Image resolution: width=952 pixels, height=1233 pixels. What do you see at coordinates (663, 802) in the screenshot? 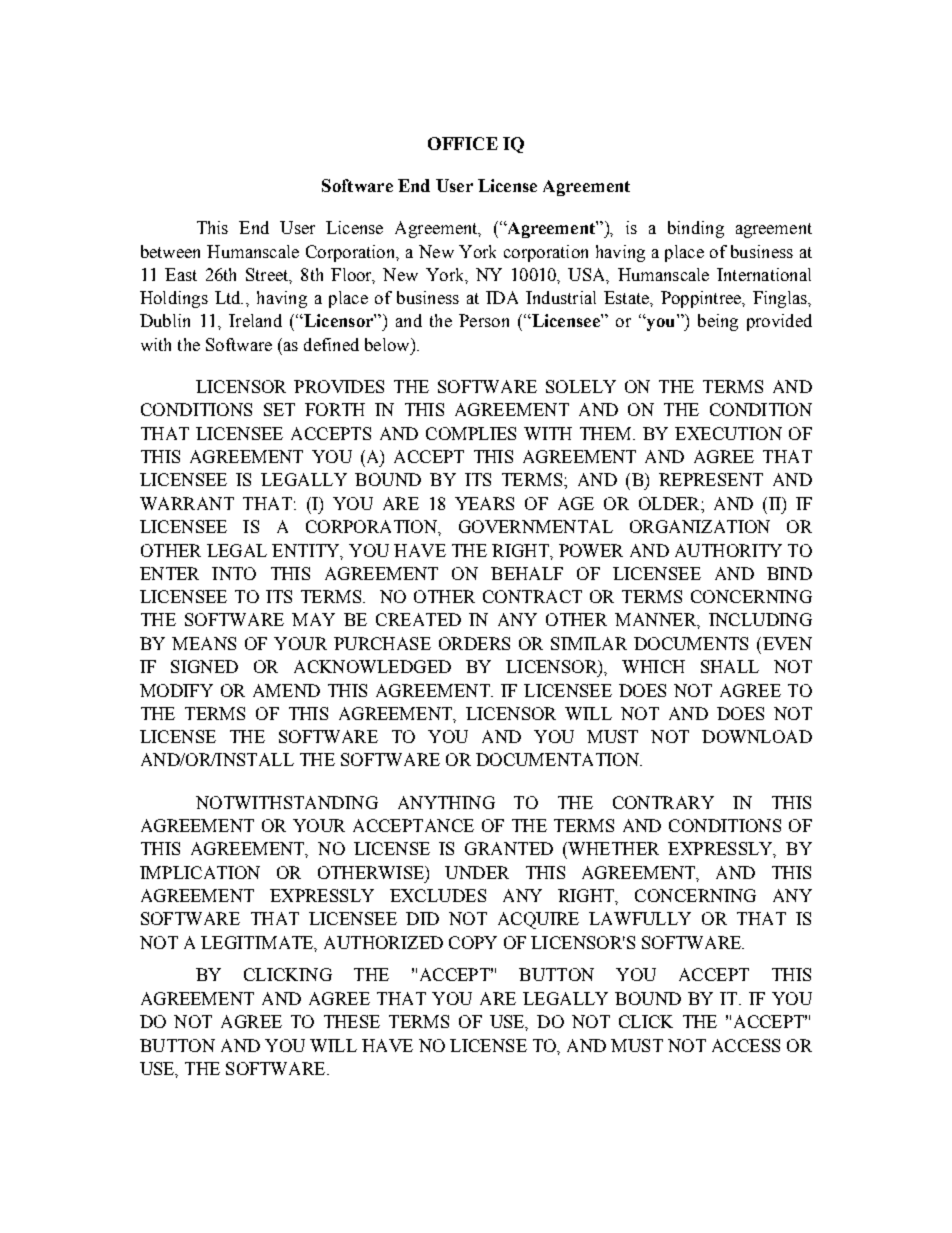
I see `CONTRARY` at bounding box center [663, 802].
